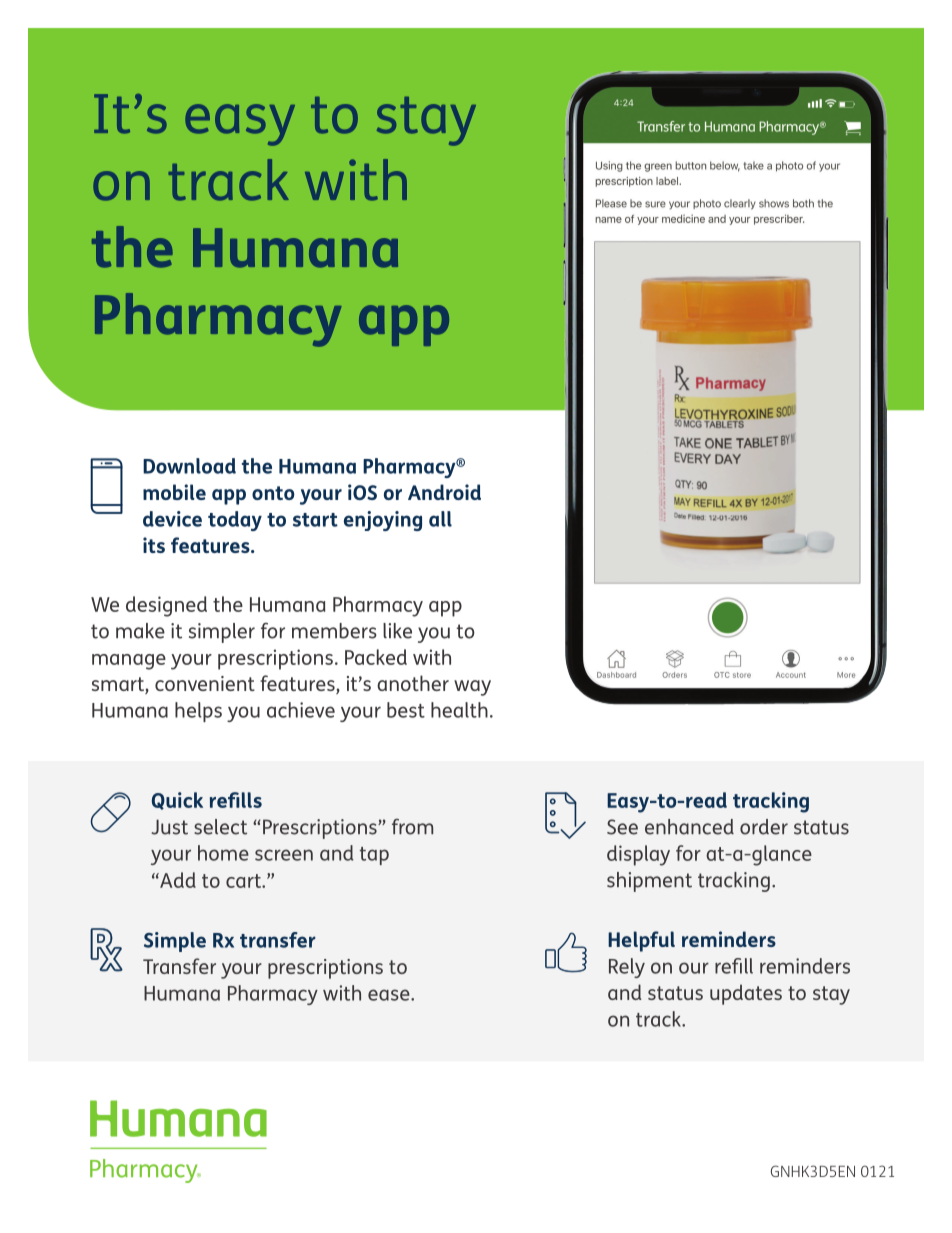 This document has width=952, height=1233. I want to click on health, so click(459, 710).
